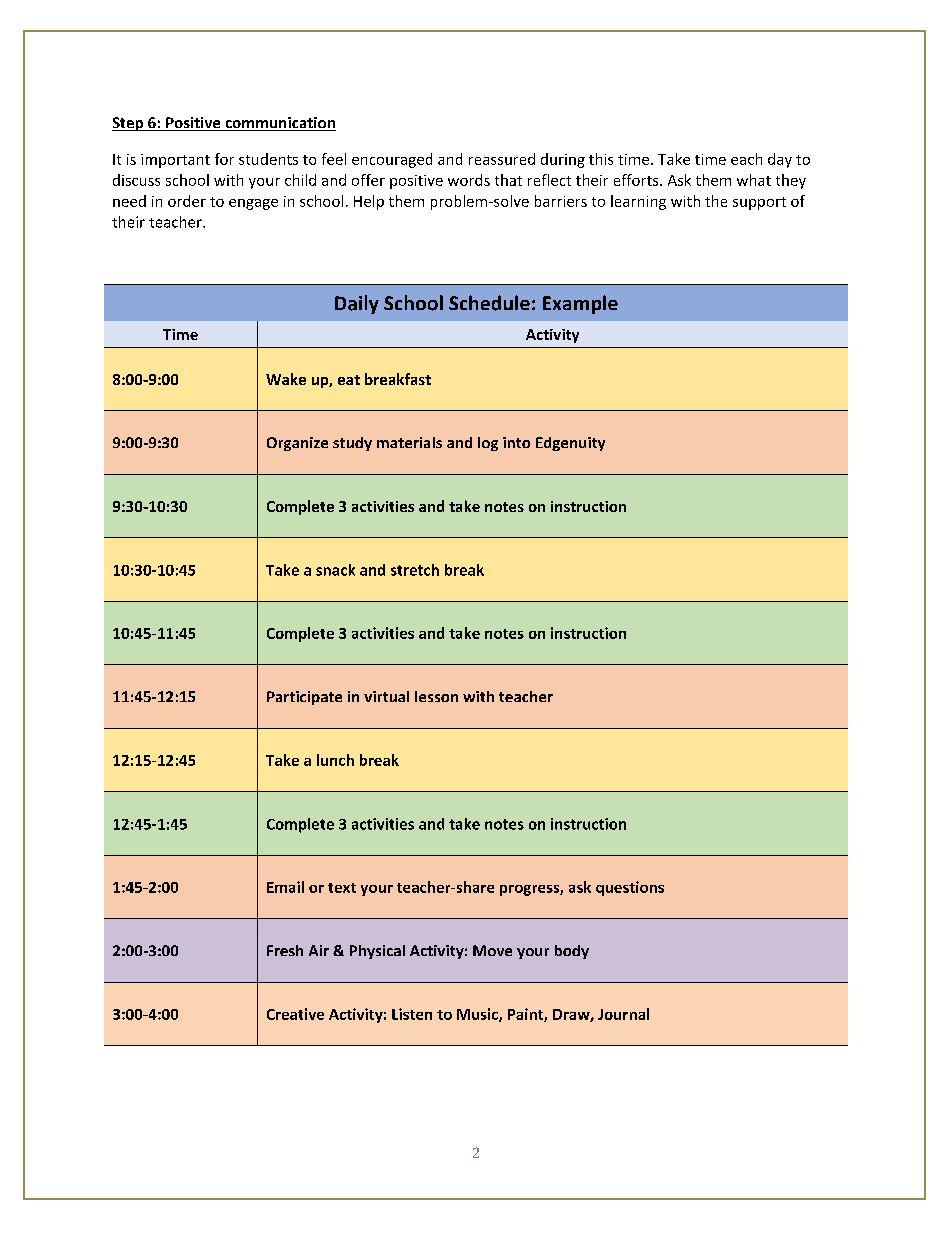 The height and width of the image is (1233, 952). What do you see at coordinates (175, 161) in the image?
I see `important` at bounding box center [175, 161].
